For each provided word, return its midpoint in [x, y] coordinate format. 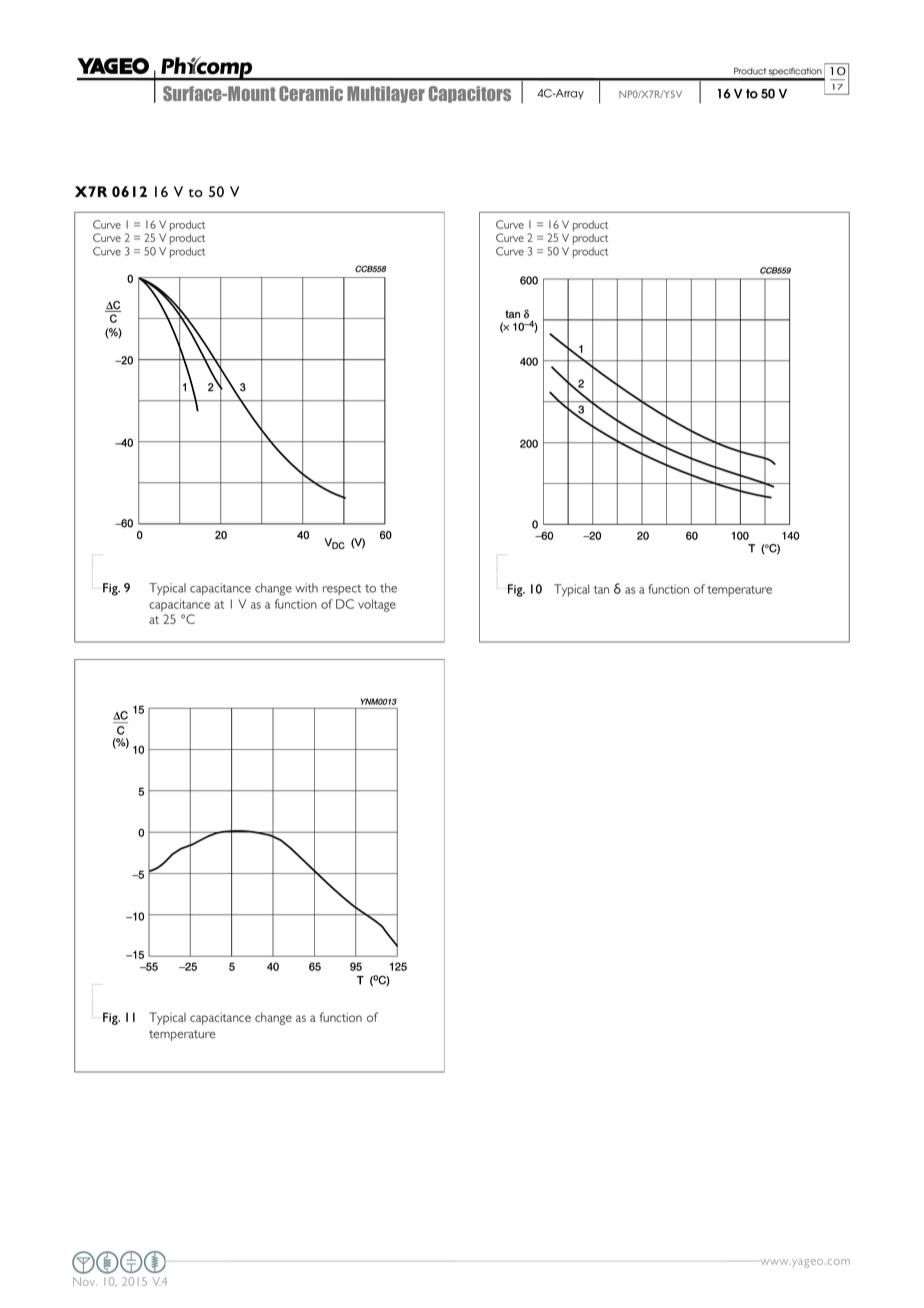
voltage [377, 605]
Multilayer [386, 94]
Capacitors [470, 94]
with [306, 588]
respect [342, 589]
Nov [85, 1281]
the [388, 588]
